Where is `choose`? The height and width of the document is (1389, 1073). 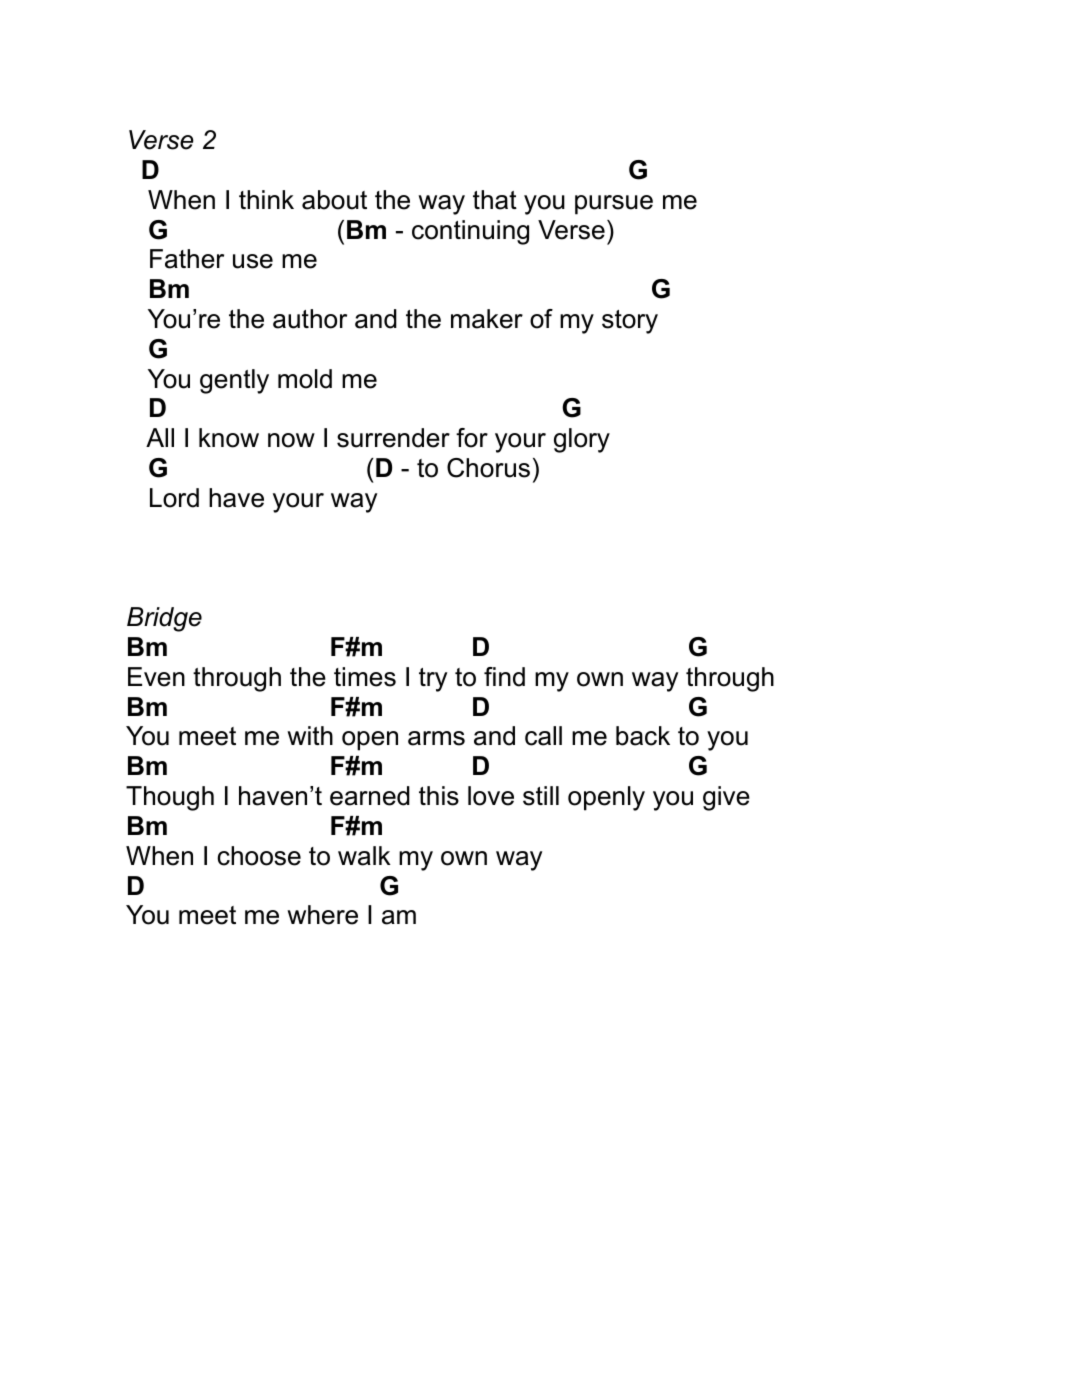 choose is located at coordinates (259, 856).
